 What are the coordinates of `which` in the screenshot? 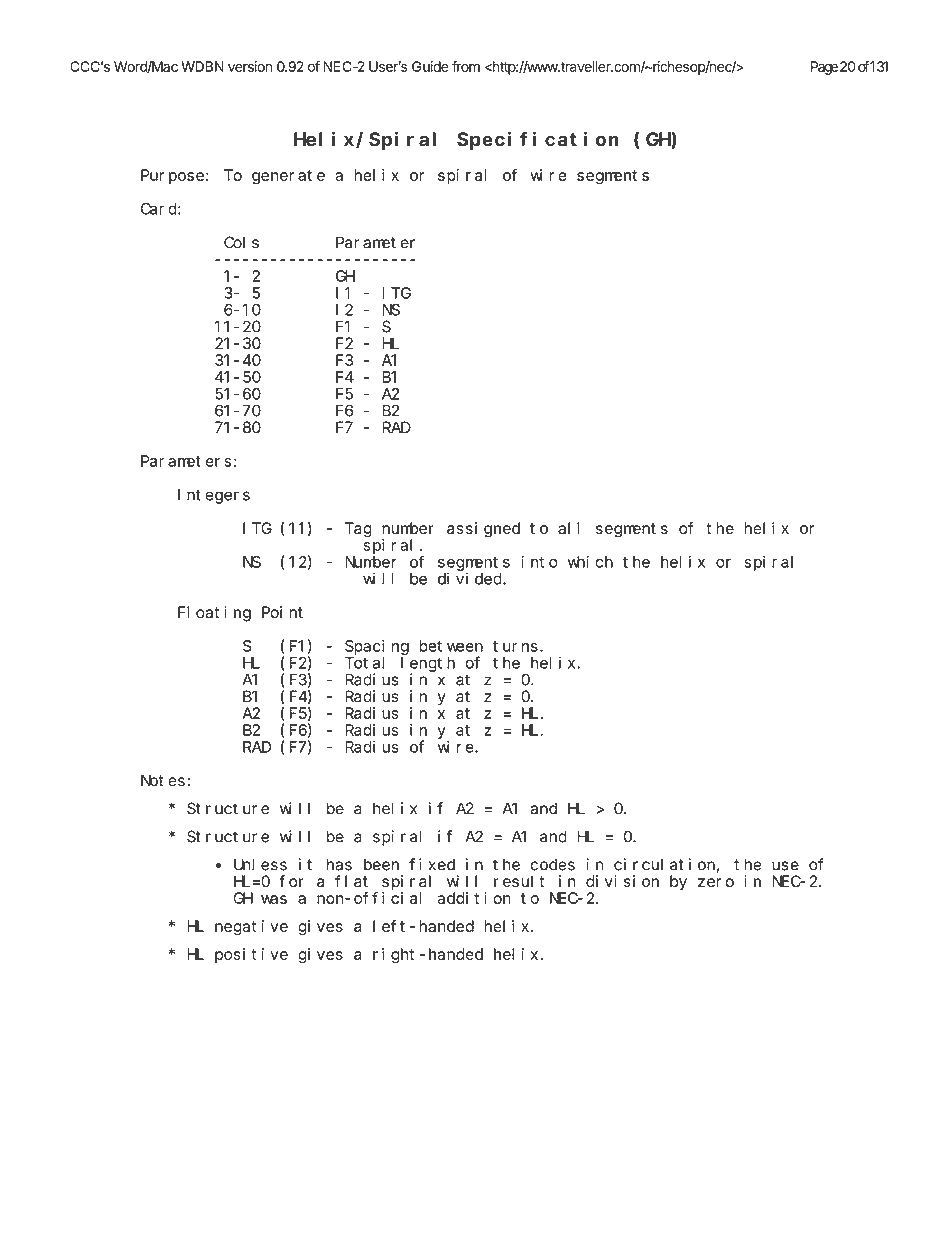 It's located at (590, 562).
